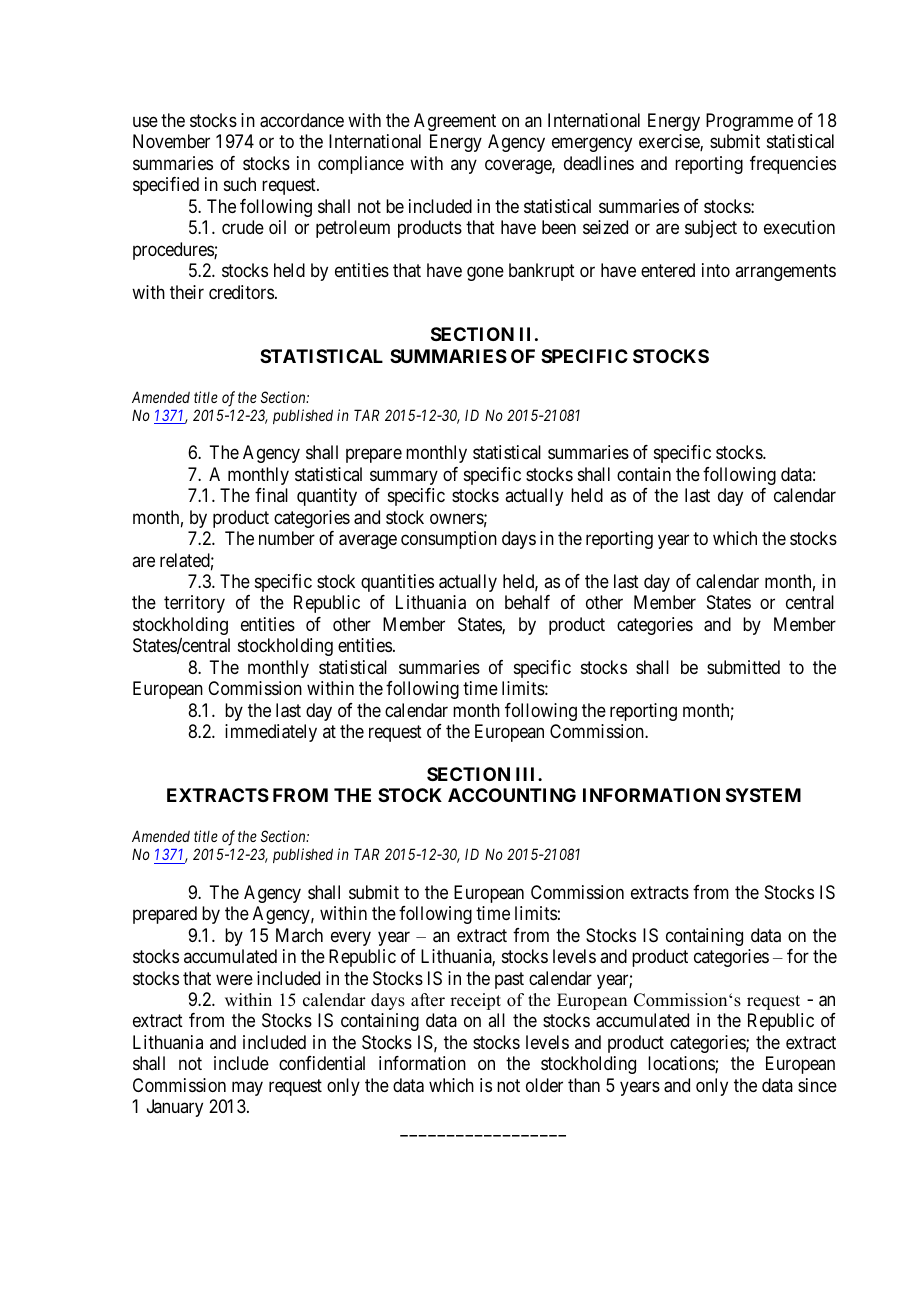  What do you see at coordinates (682, 1064) in the document?
I see `locations` at bounding box center [682, 1064].
